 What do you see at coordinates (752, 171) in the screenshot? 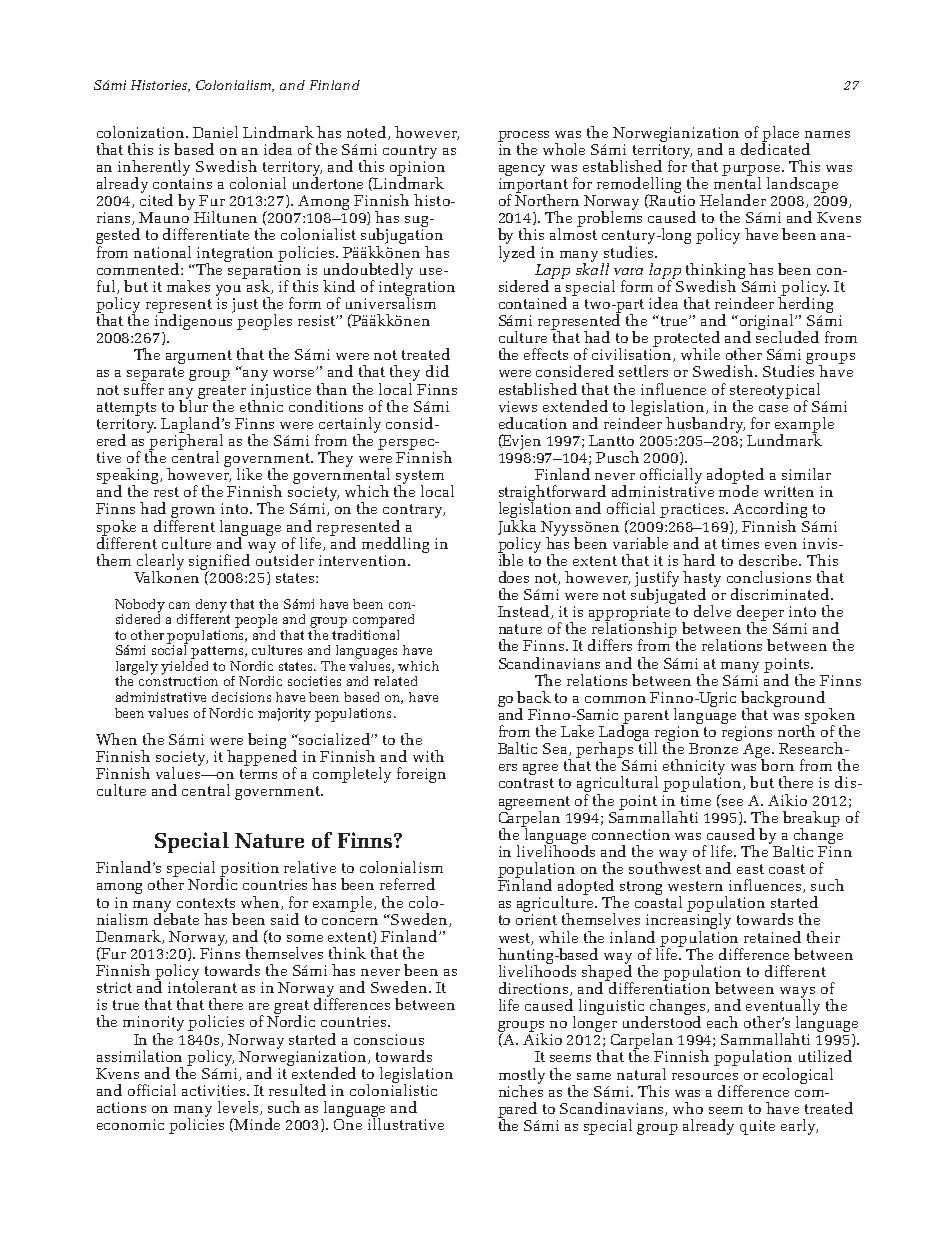
I see `purpose` at bounding box center [752, 171].
